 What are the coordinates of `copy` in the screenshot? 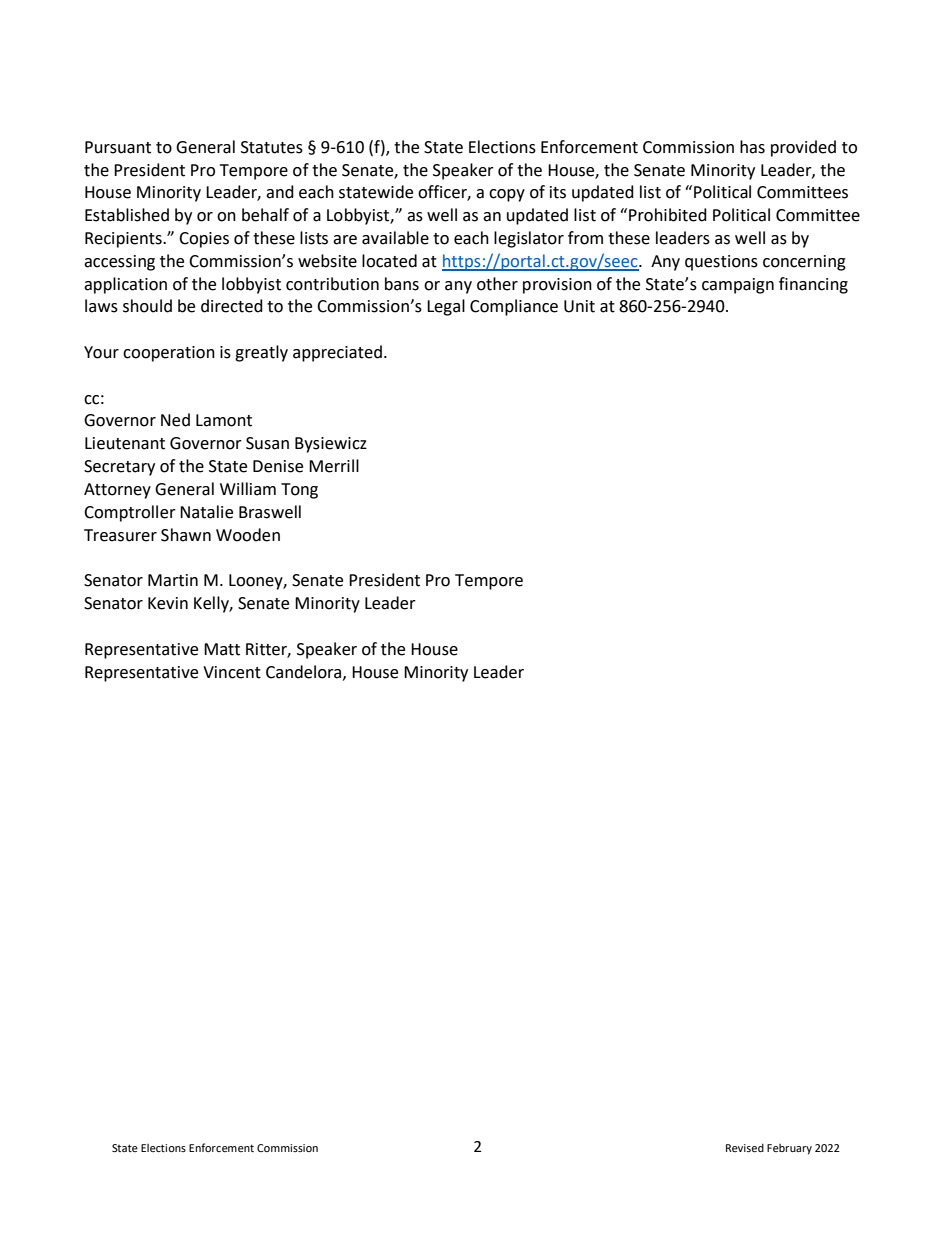 It's located at (507, 195).
